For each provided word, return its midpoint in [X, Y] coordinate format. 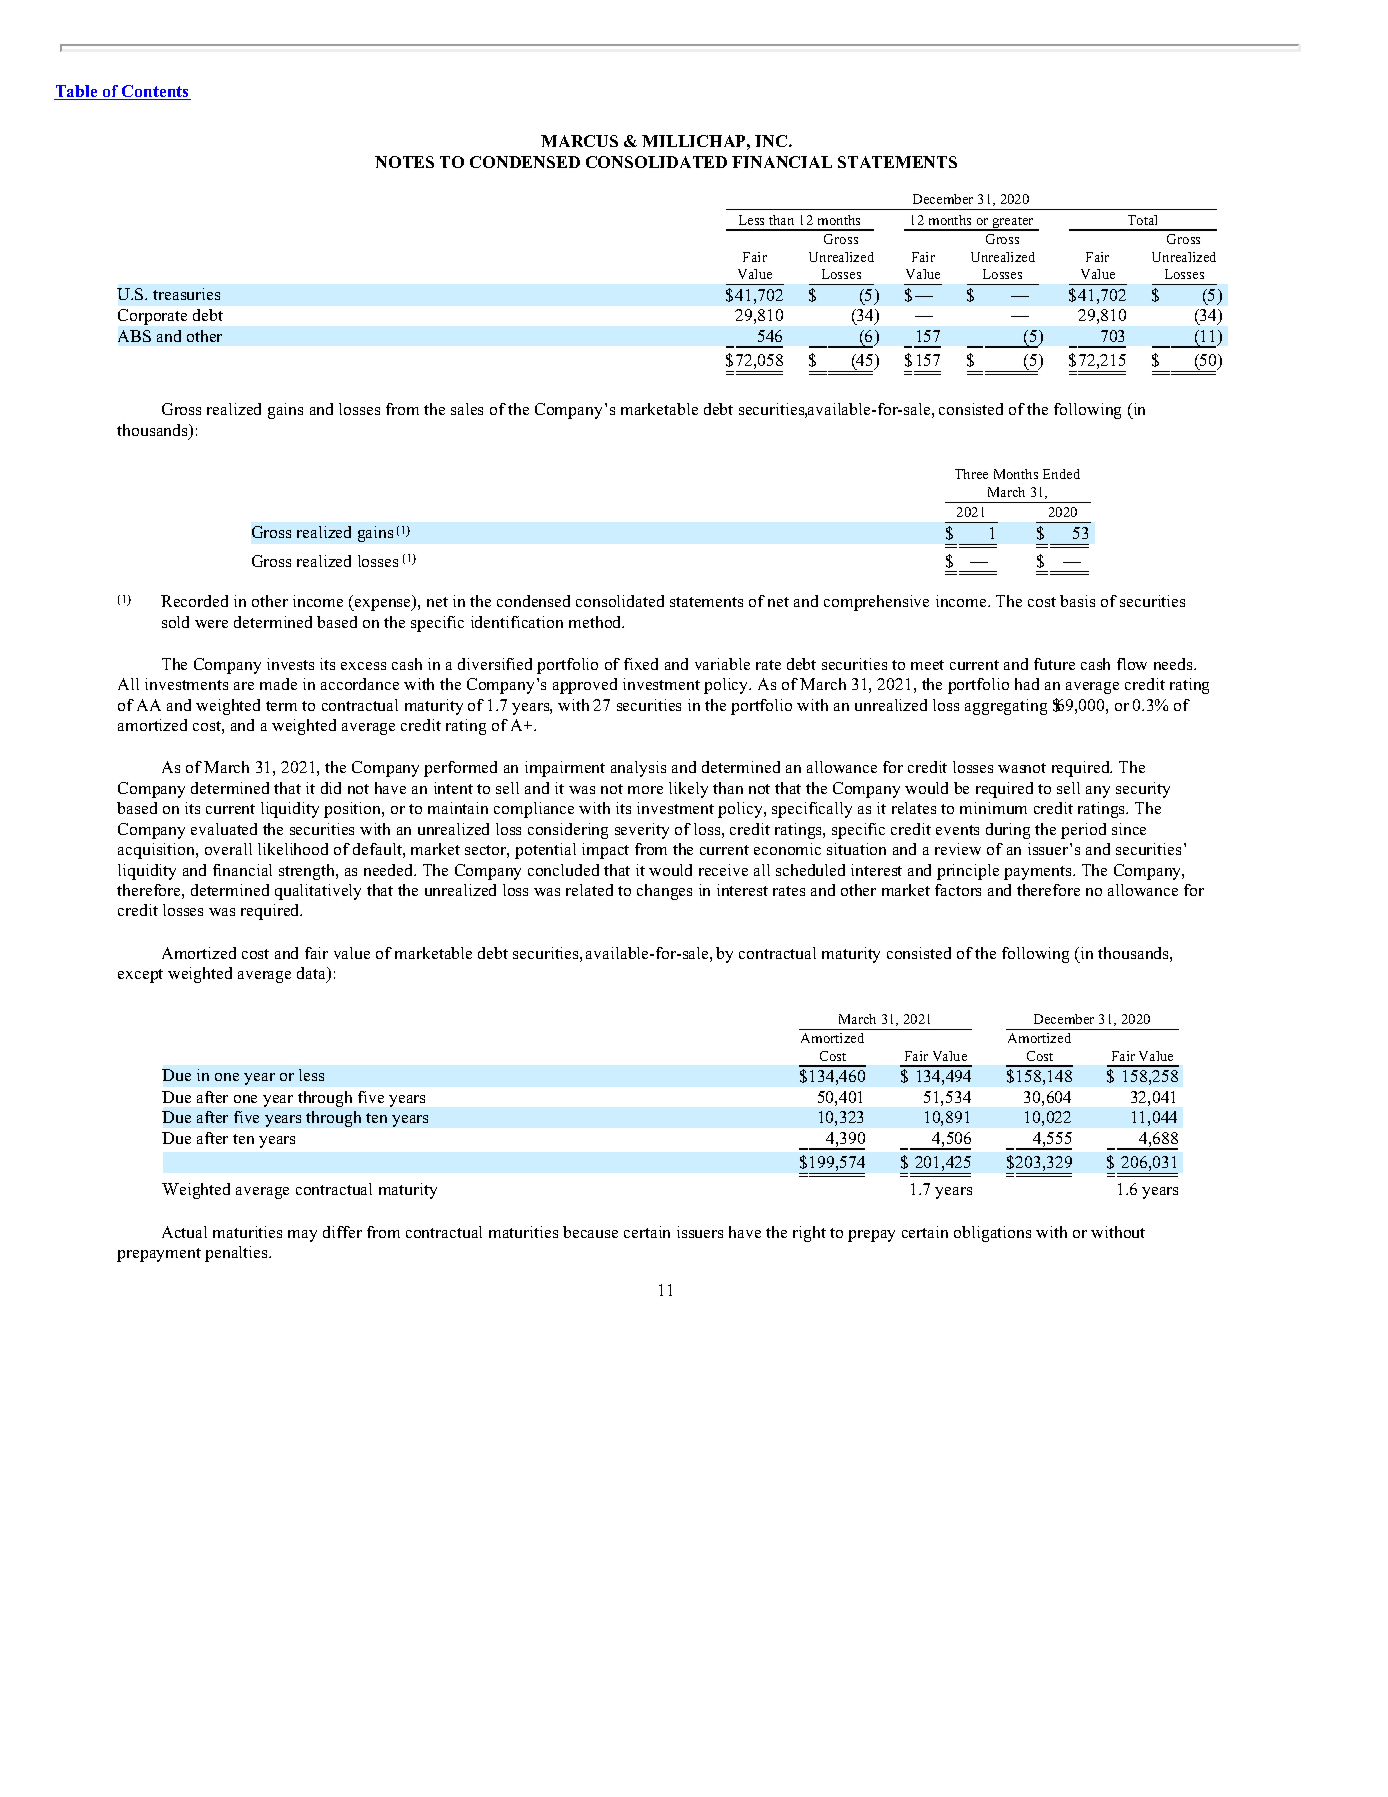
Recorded [194, 601]
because [590, 1232]
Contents [155, 92]
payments [1039, 873]
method [596, 622]
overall [228, 849]
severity [642, 831]
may [302, 1236]
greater [1013, 224]
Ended [1061, 474]
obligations [992, 1234]
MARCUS [579, 141]
